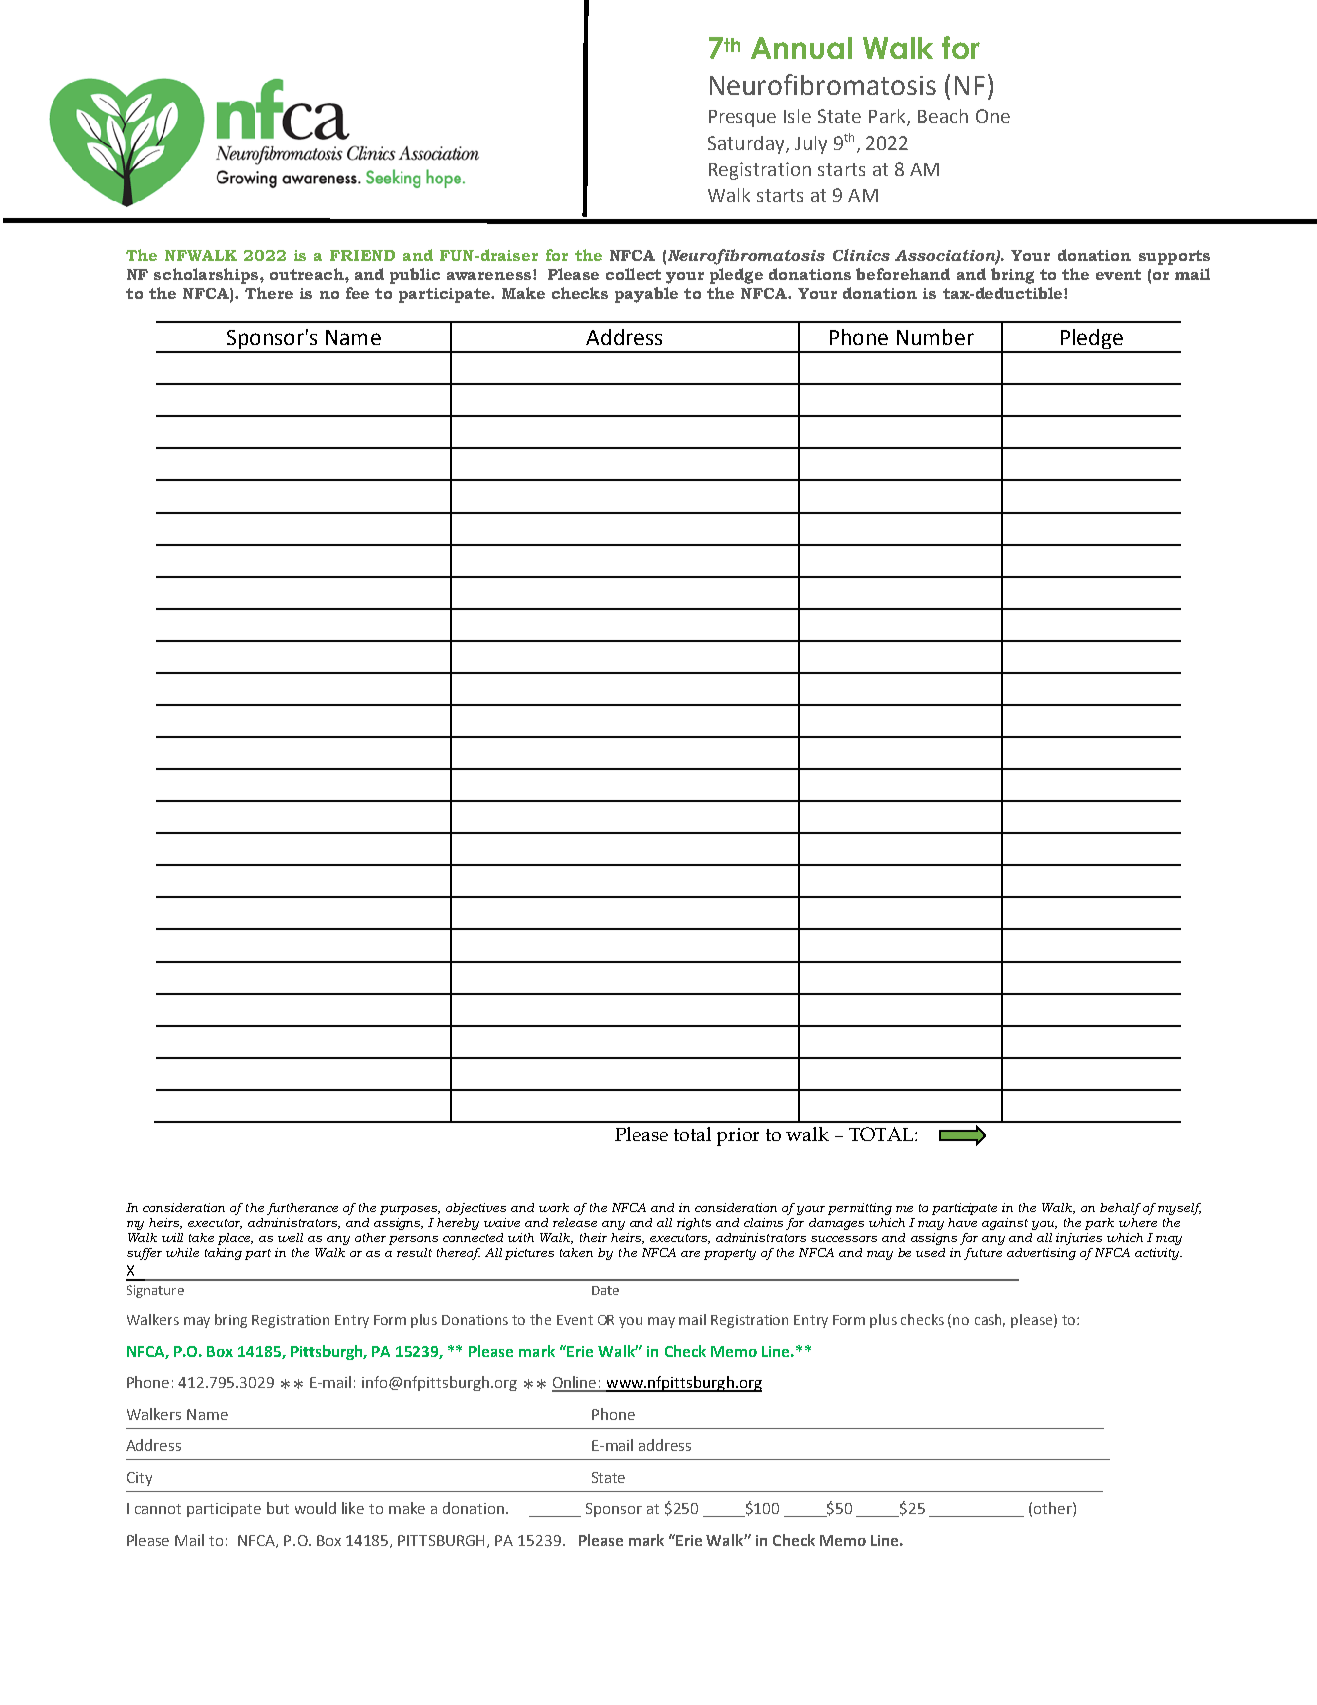  Describe the element at coordinates (357, 293) in the screenshot. I see `fee` at that location.
